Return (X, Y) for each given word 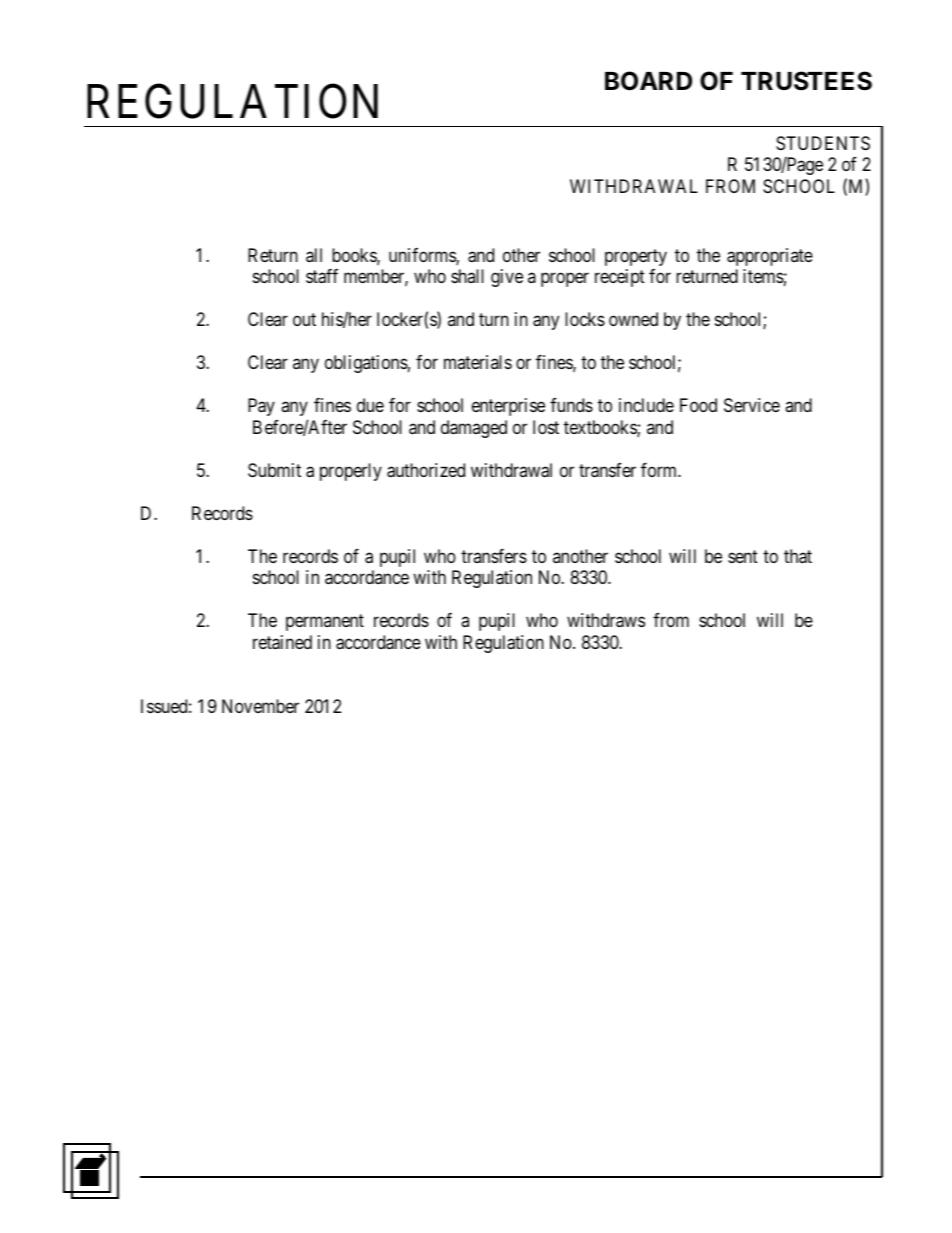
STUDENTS (823, 143)
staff (322, 276)
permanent (325, 622)
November (260, 706)
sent (743, 556)
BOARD (648, 81)
